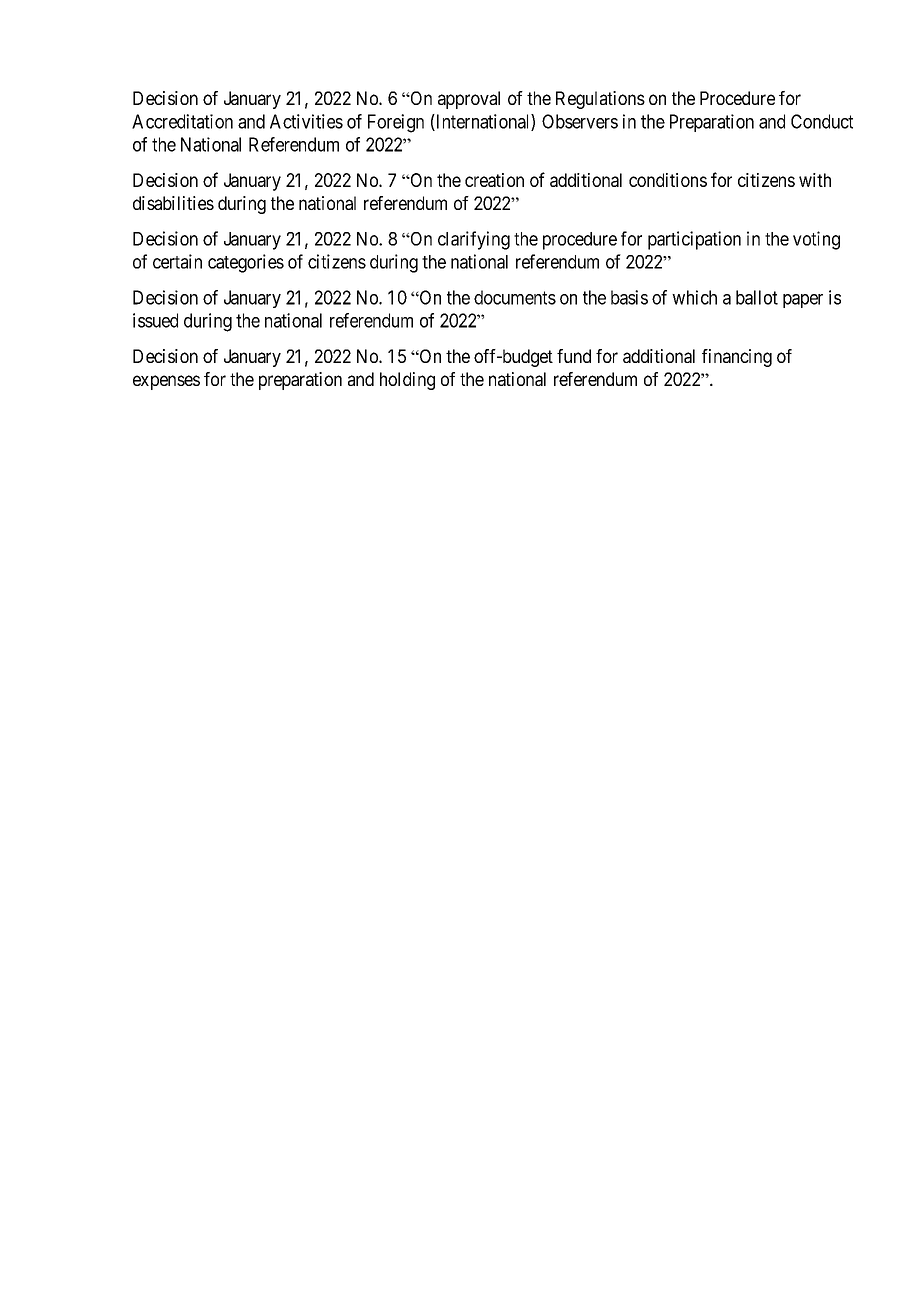  I want to click on expenses, so click(166, 382).
